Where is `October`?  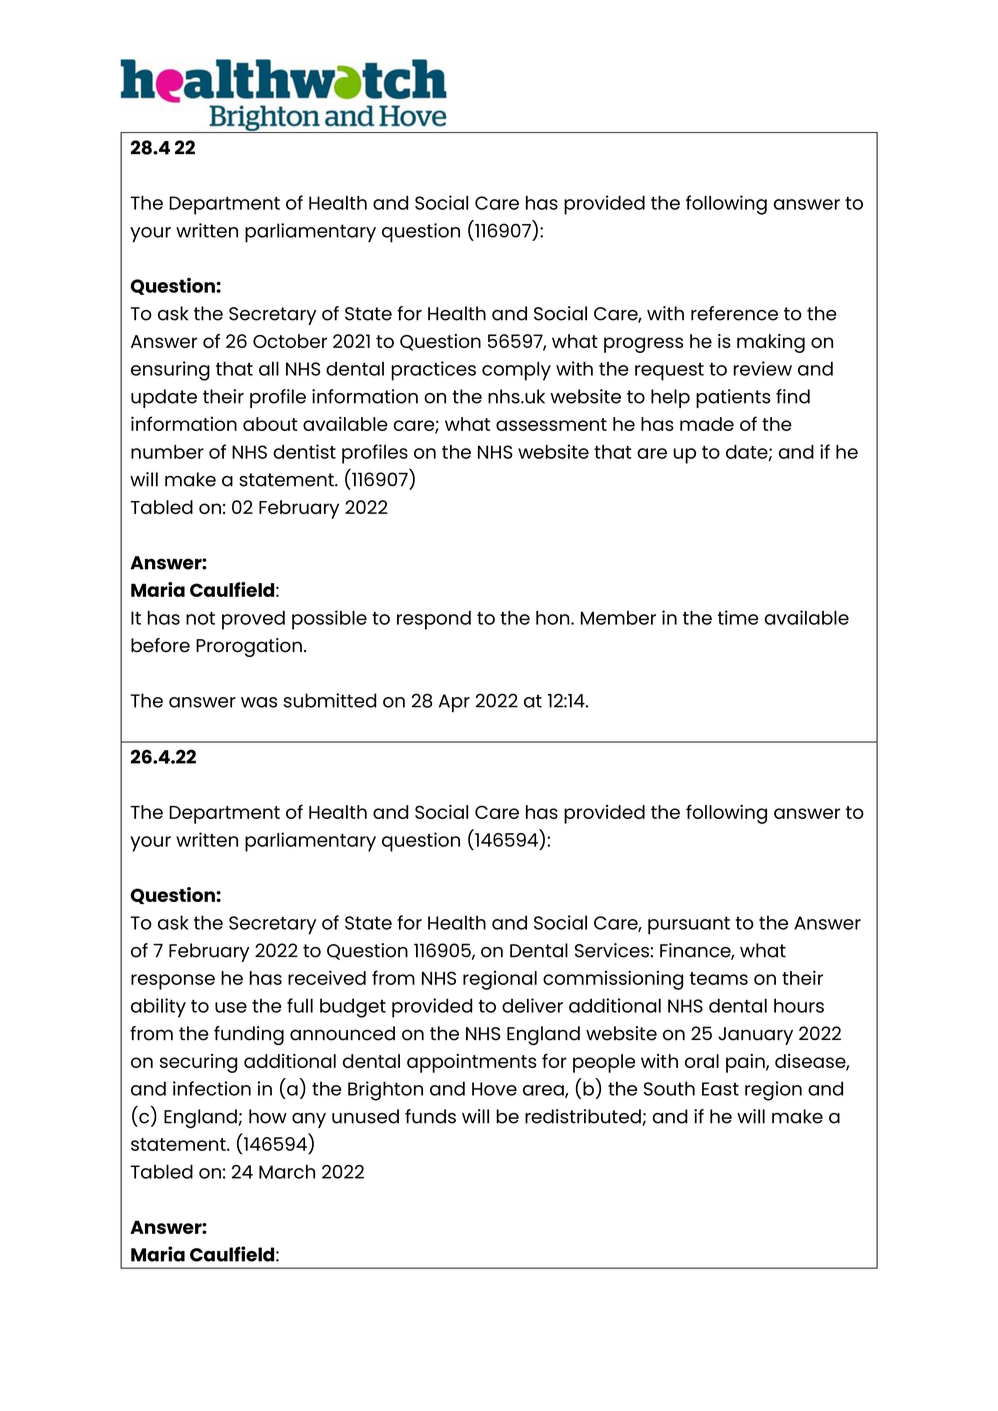 October is located at coordinates (290, 341).
